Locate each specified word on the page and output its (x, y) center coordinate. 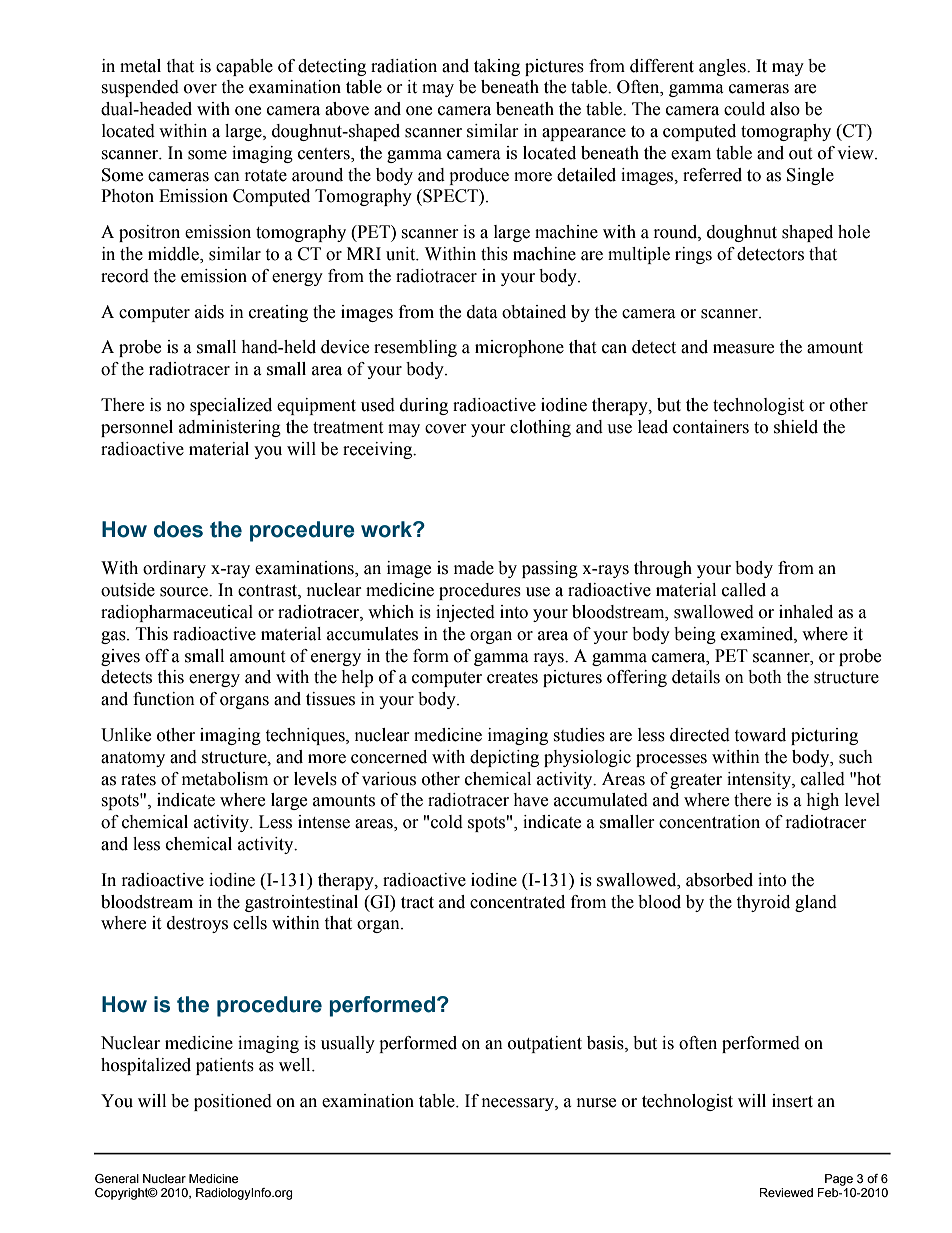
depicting (504, 758)
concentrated (517, 902)
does (178, 529)
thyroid (763, 903)
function (164, 699)
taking (497, 67)
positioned (233, 1102)
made (474, 568)
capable (244, 67)
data (482, 312)
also (785, 109)
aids (209, 312)
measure (743, 349)
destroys (197, 924)
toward (760, 735)
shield (796, 427)
